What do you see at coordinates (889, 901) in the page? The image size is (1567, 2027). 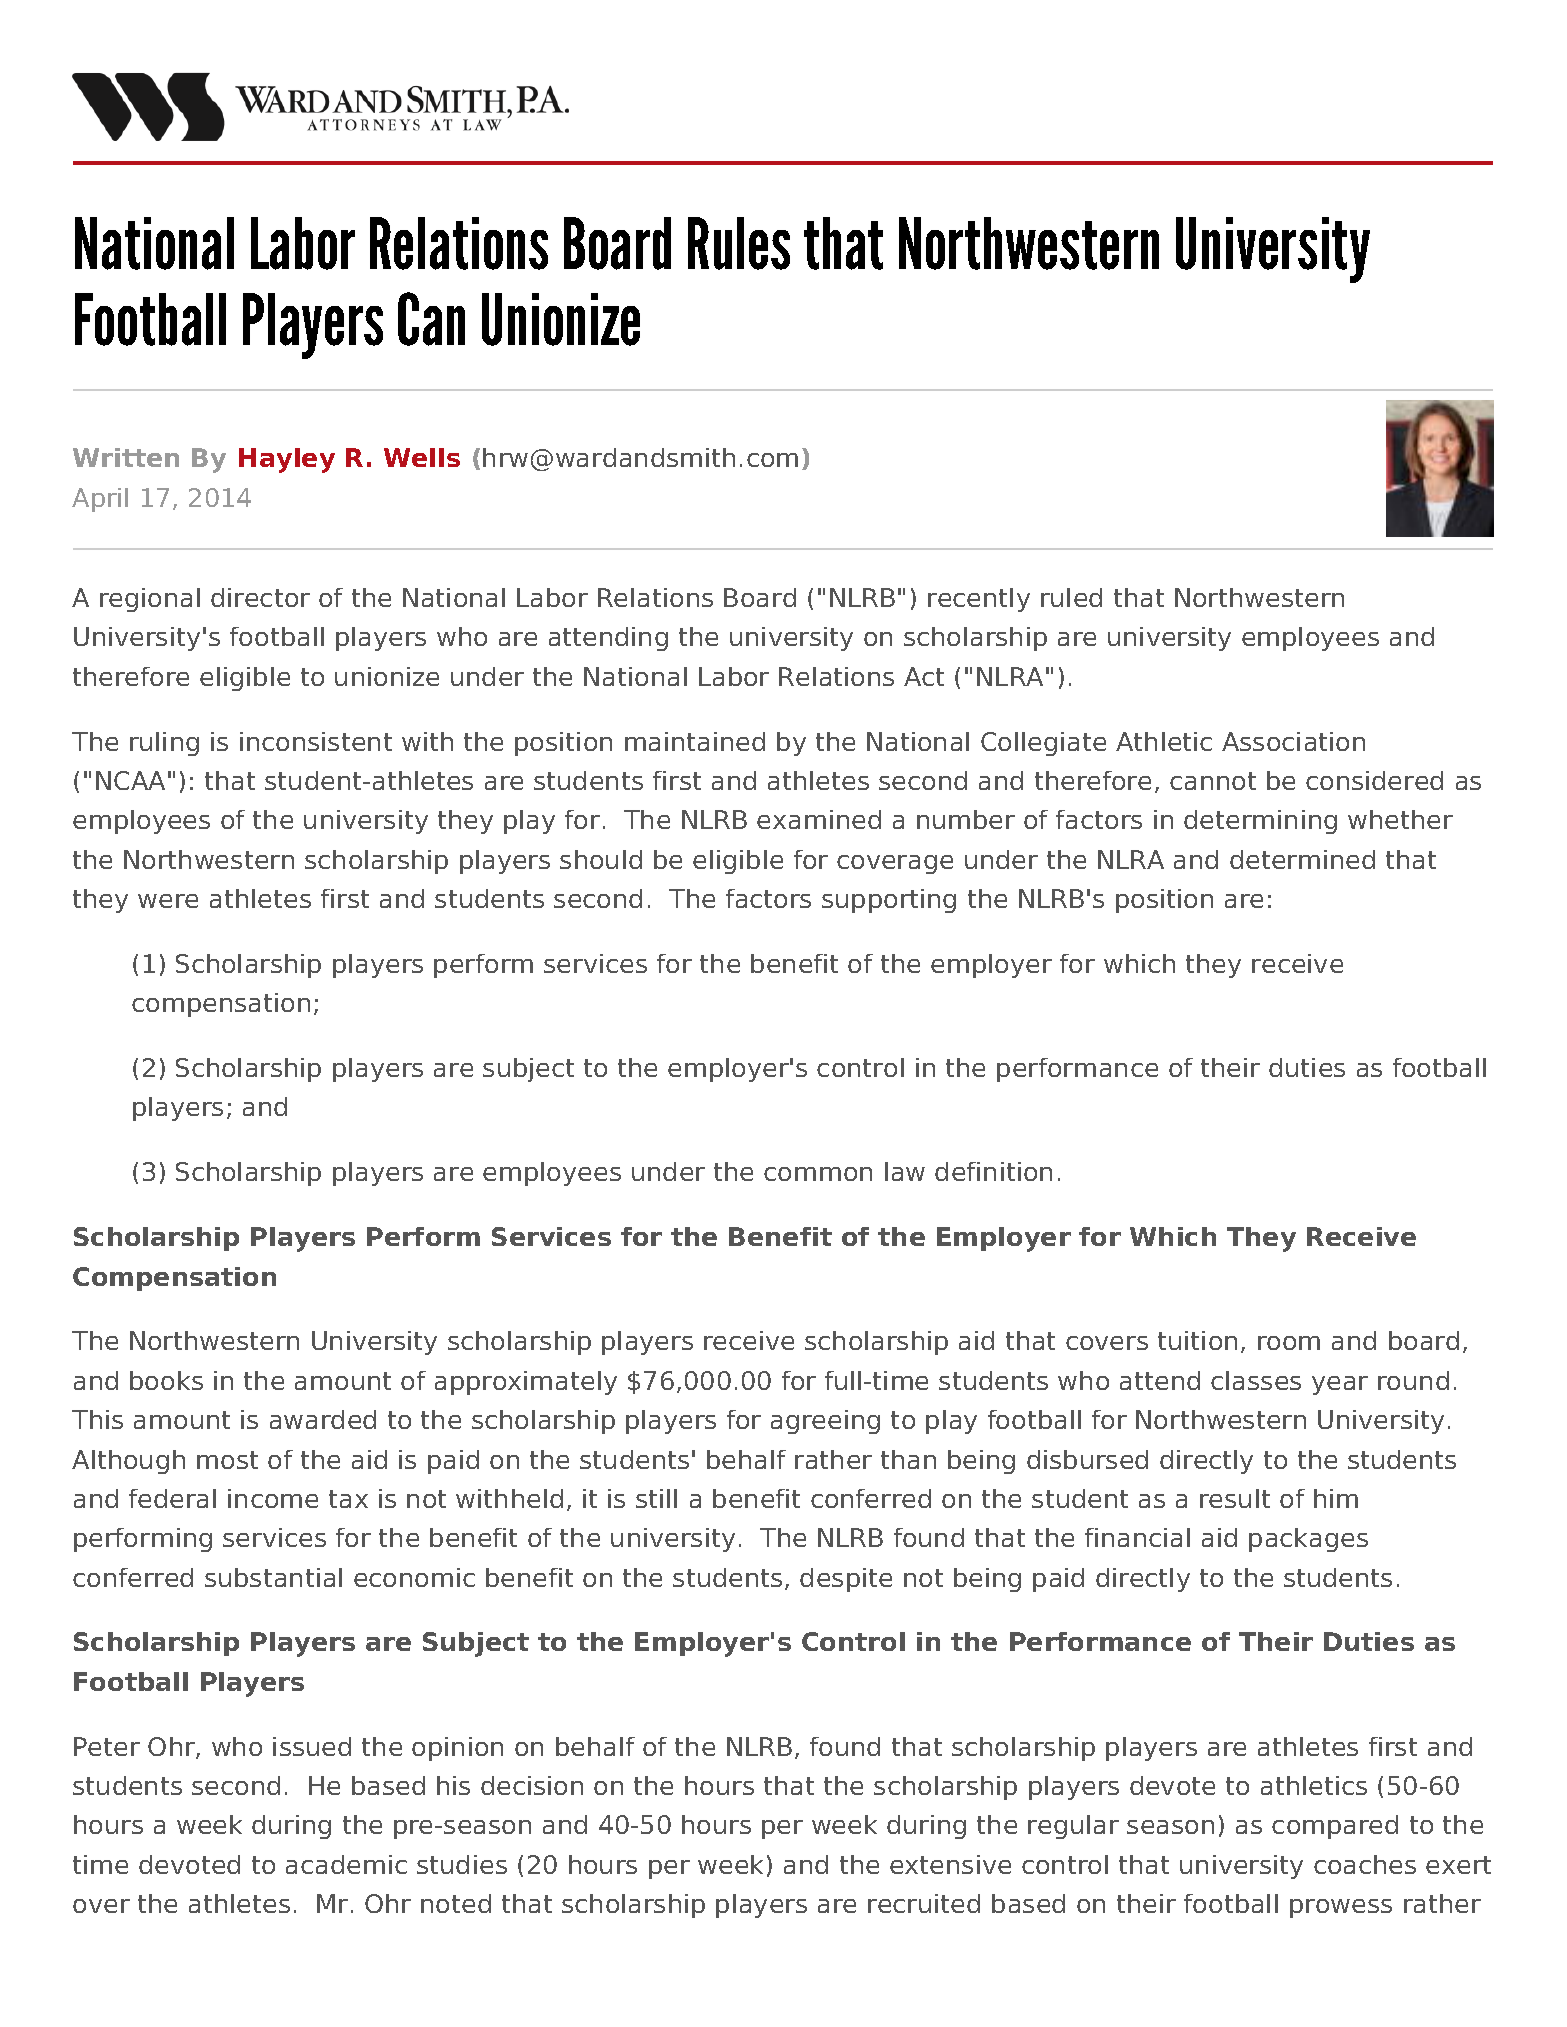 I see `supporting` at bounding box center [889, 901].
